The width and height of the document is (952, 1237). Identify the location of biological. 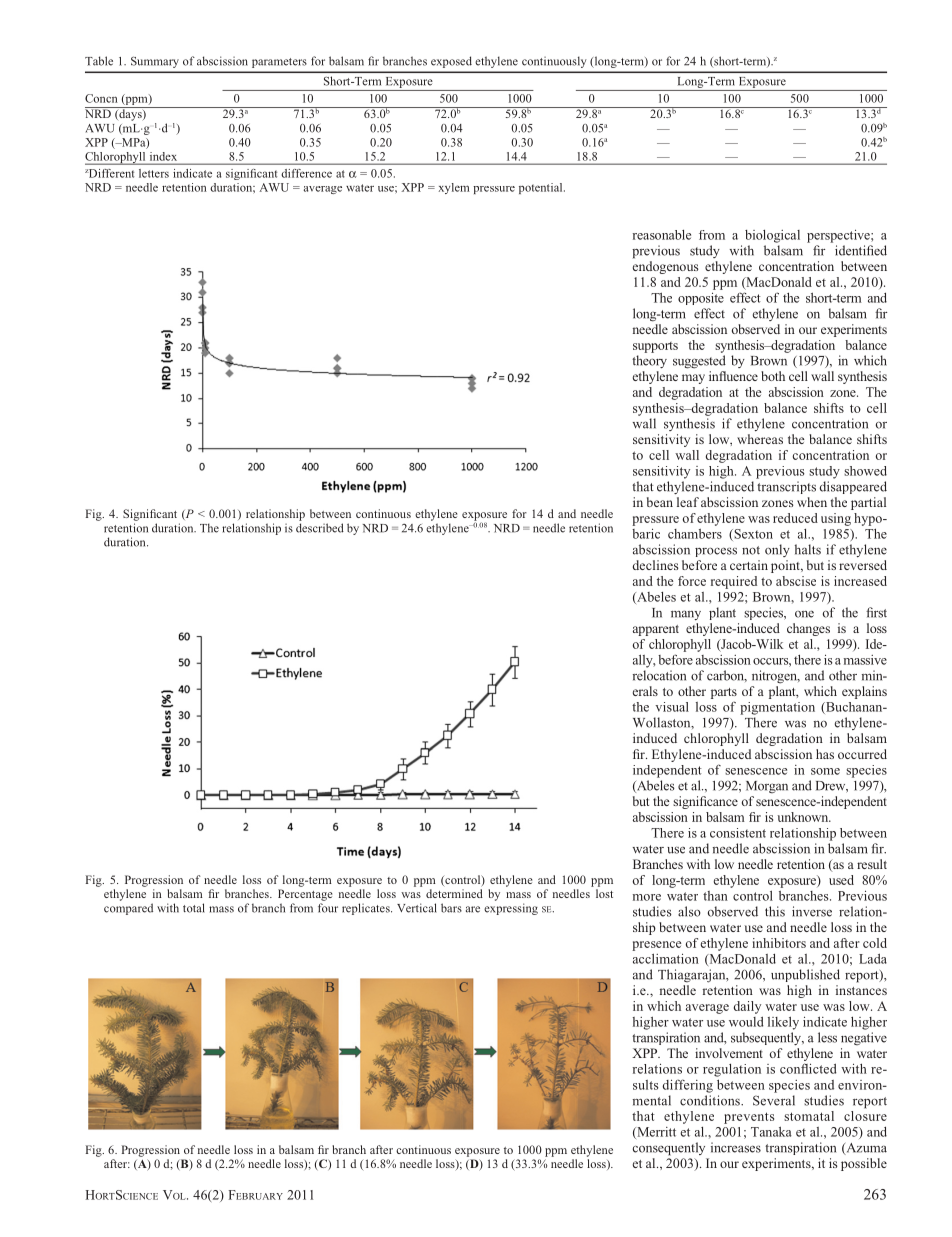
(772, 236).
